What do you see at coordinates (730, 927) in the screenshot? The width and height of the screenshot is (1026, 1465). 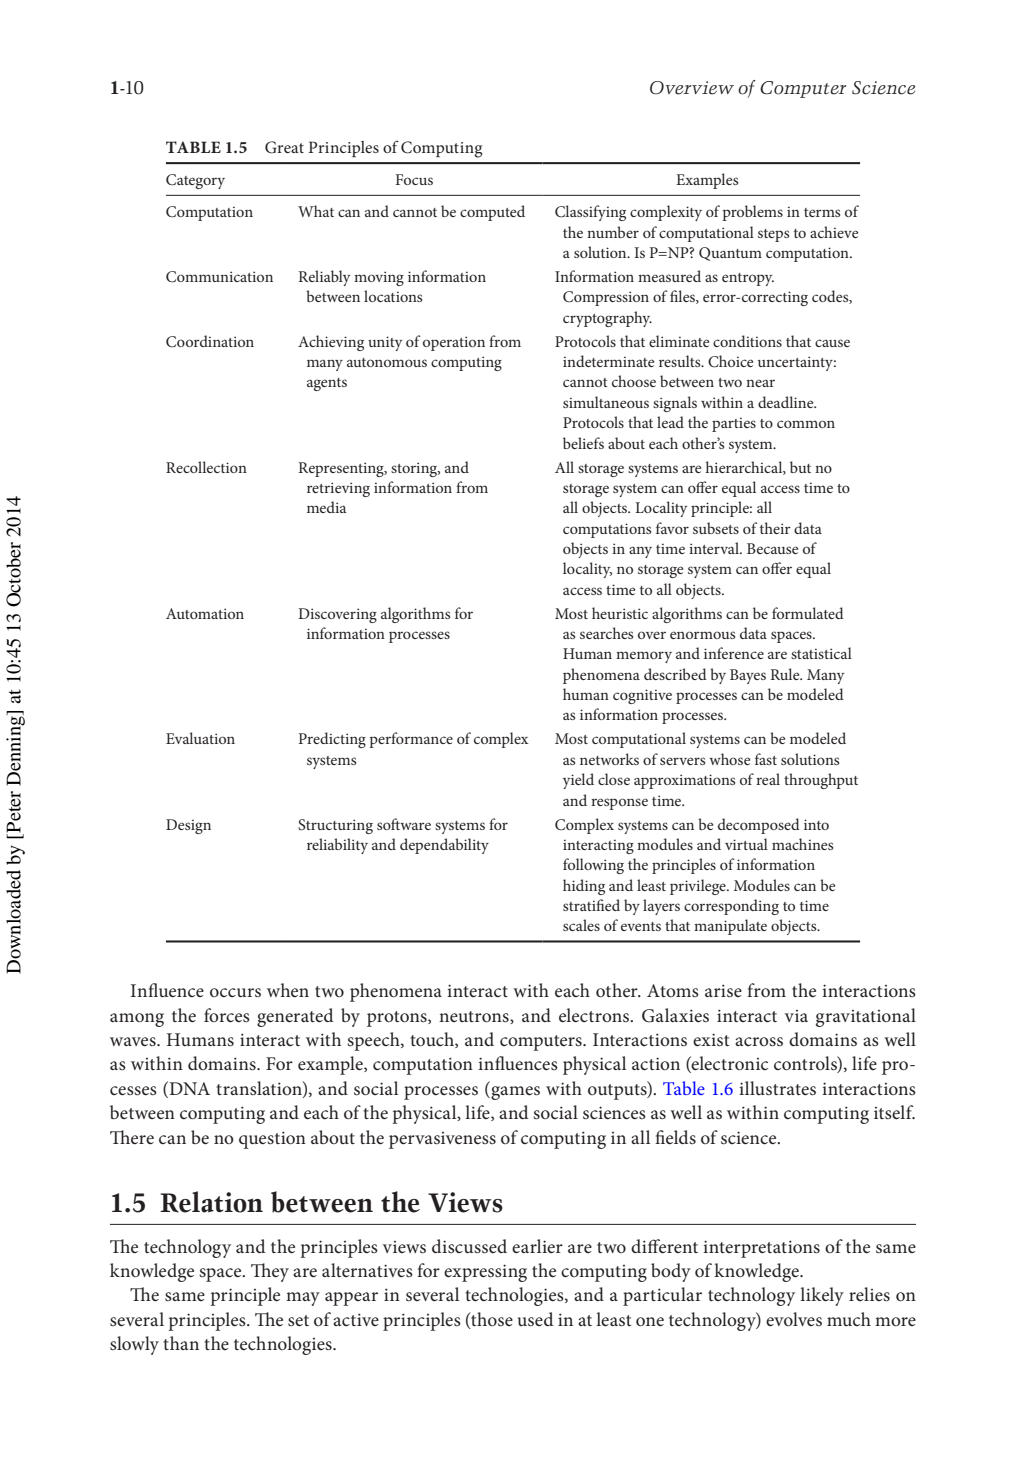 I see `manipulate` at bounding box center [730, 927].
